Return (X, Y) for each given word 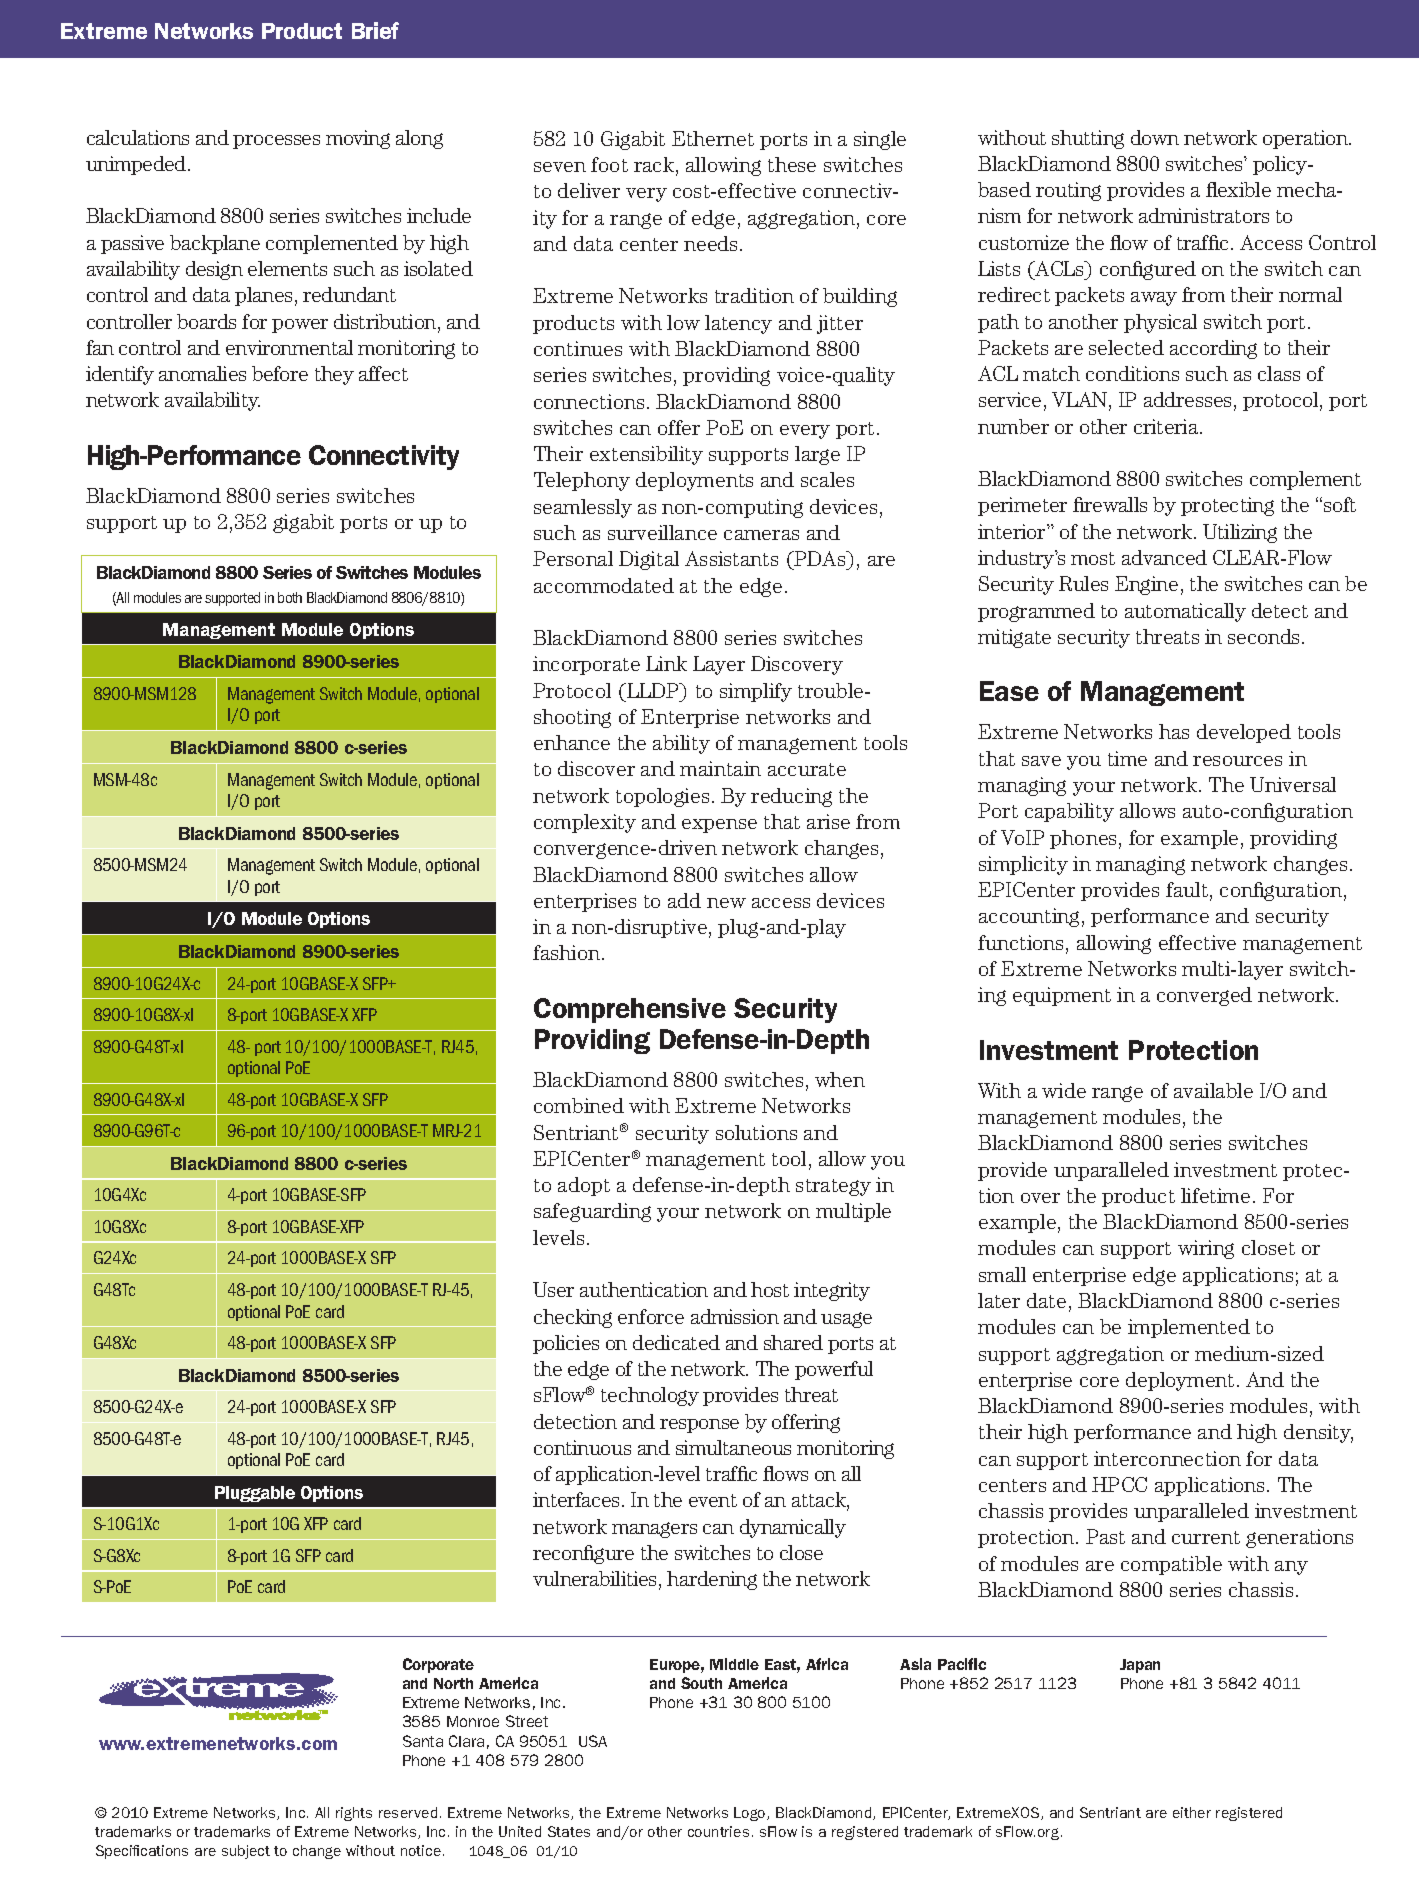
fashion (568, 952)
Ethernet (713, 138)
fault (1187, 889)
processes (276, 142)
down (1155, 137)
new (726, 903)
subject (246, 1852)
